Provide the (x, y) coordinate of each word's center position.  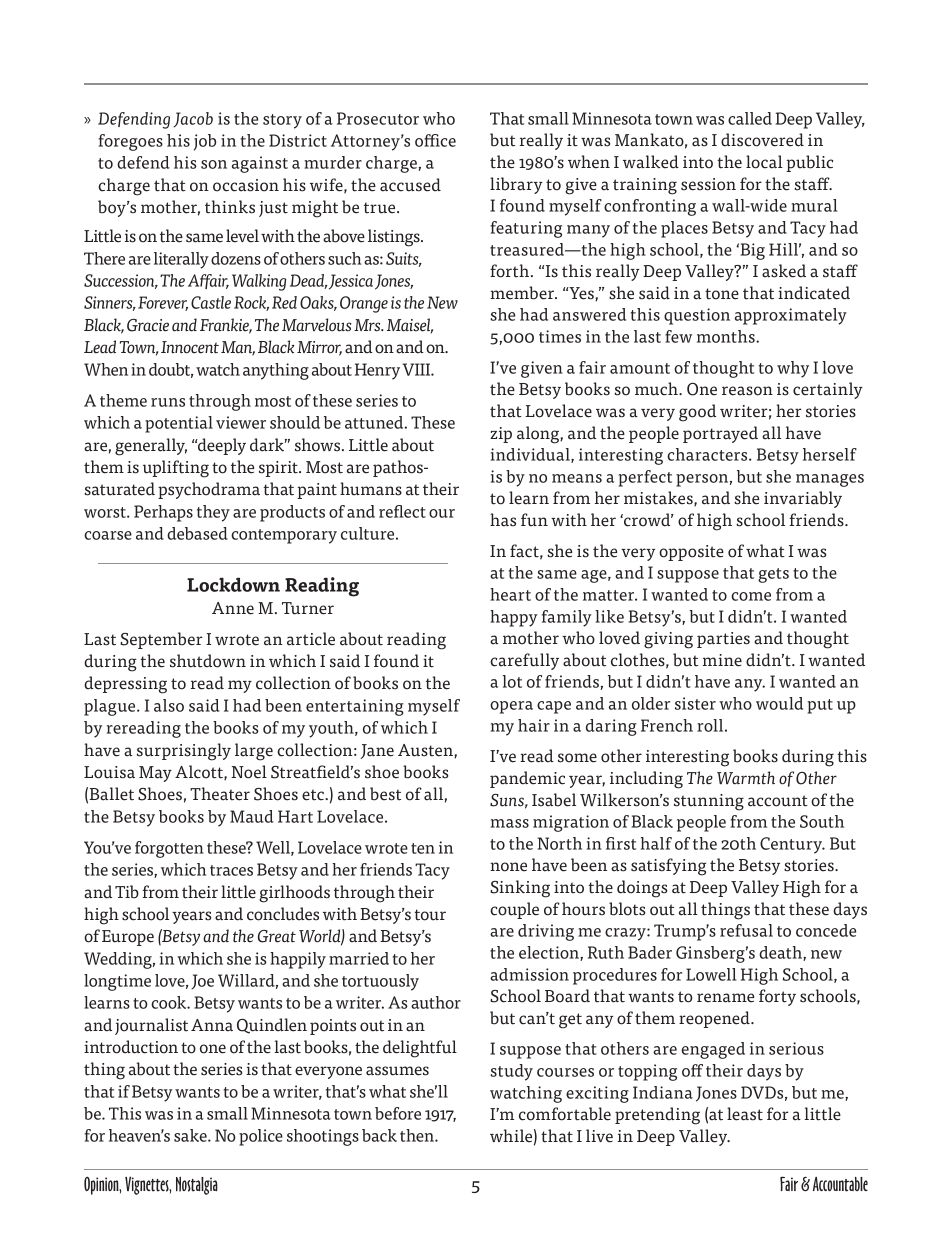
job (205, 142)
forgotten (169, 849)
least (745, 1114)
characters (708, 454)
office (435, 140)
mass (510, 823)
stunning (709, 802)
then (418, 1135)
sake (191, 1135)
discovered (762, 140)
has (503, 520)
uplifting (176, 469)
